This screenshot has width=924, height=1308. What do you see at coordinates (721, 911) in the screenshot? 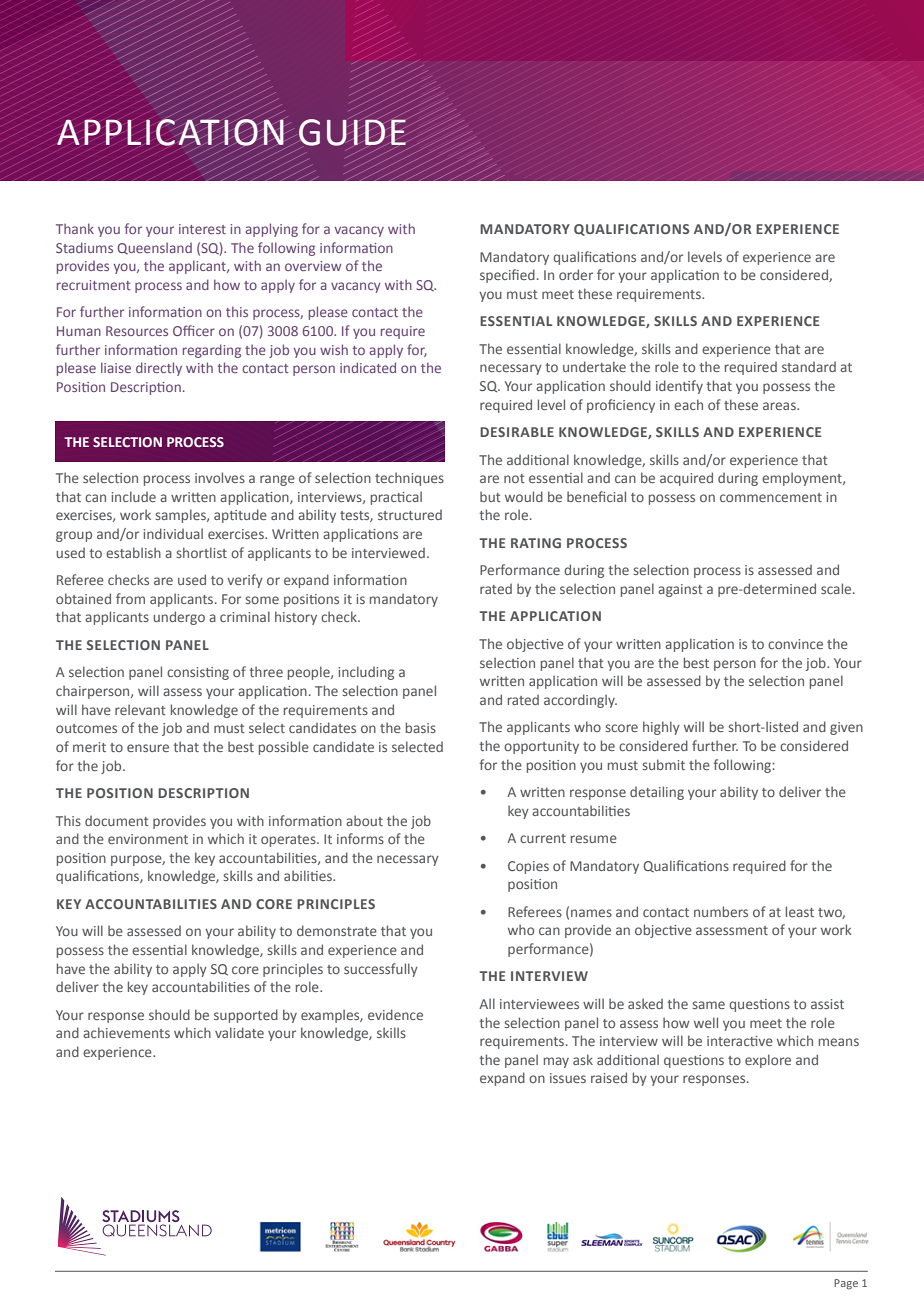
I see `numbers` at bounding box center [721, 911].
